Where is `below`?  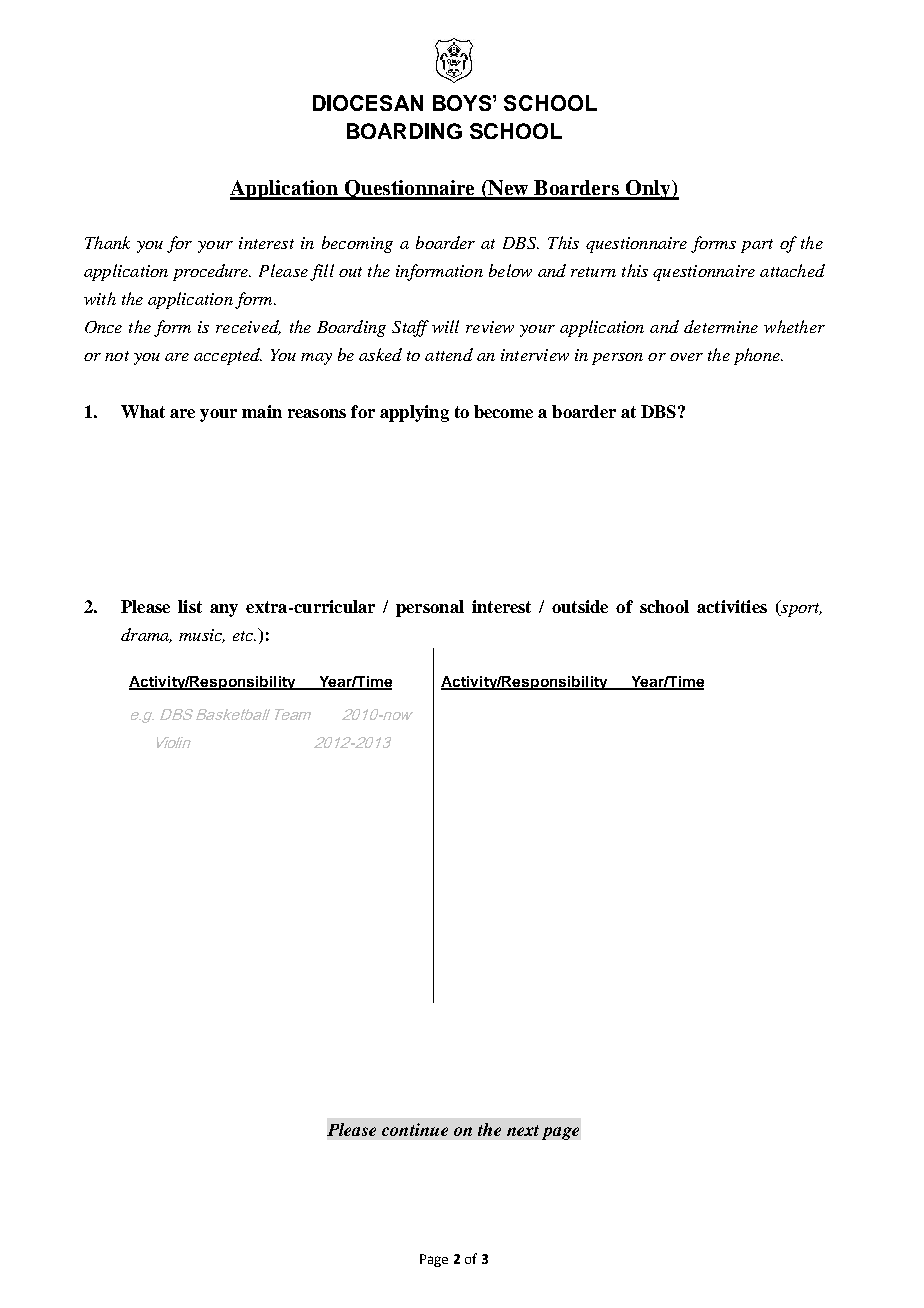 below is located at coordinates (510, 270).
